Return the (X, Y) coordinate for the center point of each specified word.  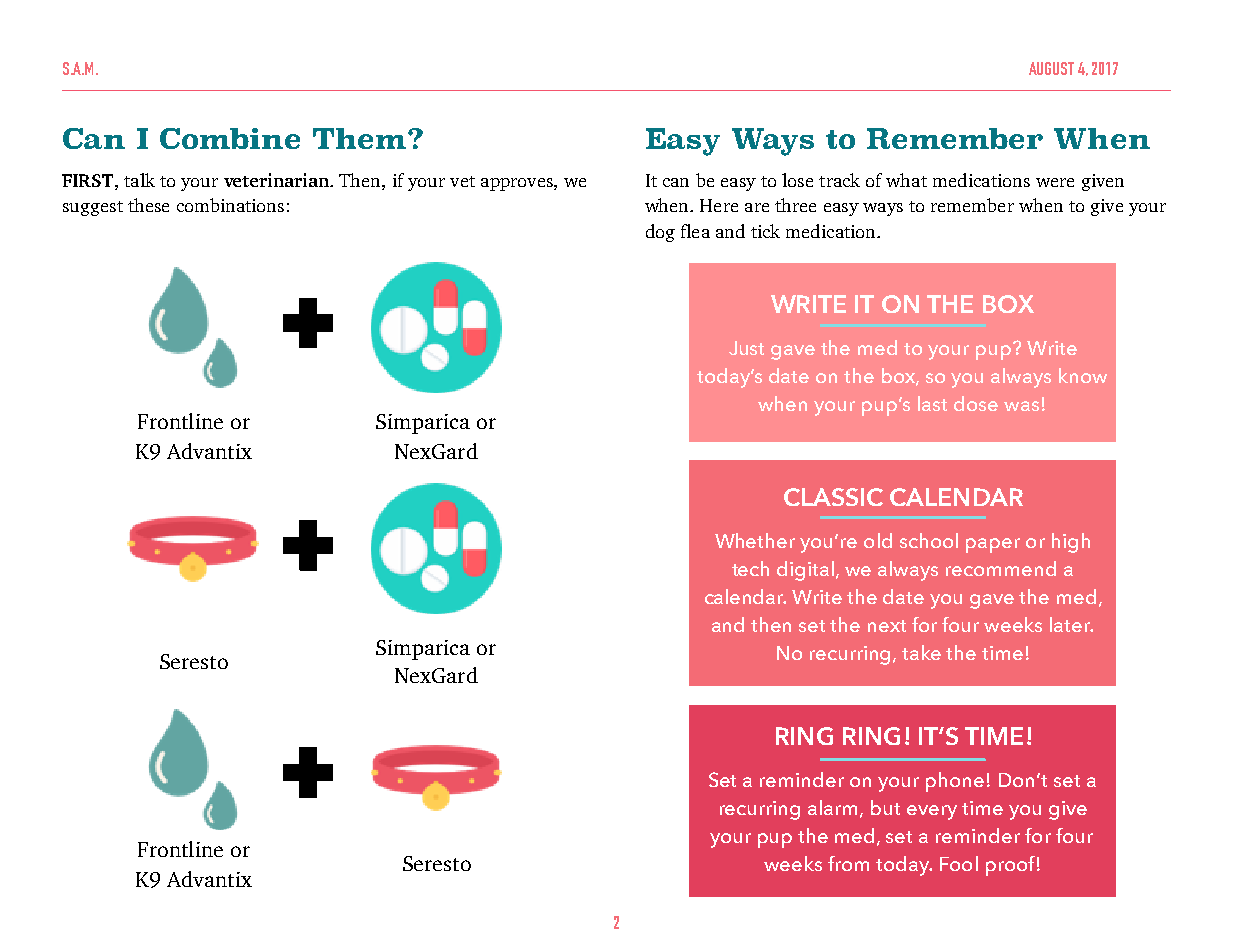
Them (361, 138)
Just (746, 348)
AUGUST (1051, 68)
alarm (834, 809)
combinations (230, 205)
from (848, 863)
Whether (755, 540)
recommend (1001, 568)
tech (750, 568)
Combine (230, 138)
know (1083, 375)
